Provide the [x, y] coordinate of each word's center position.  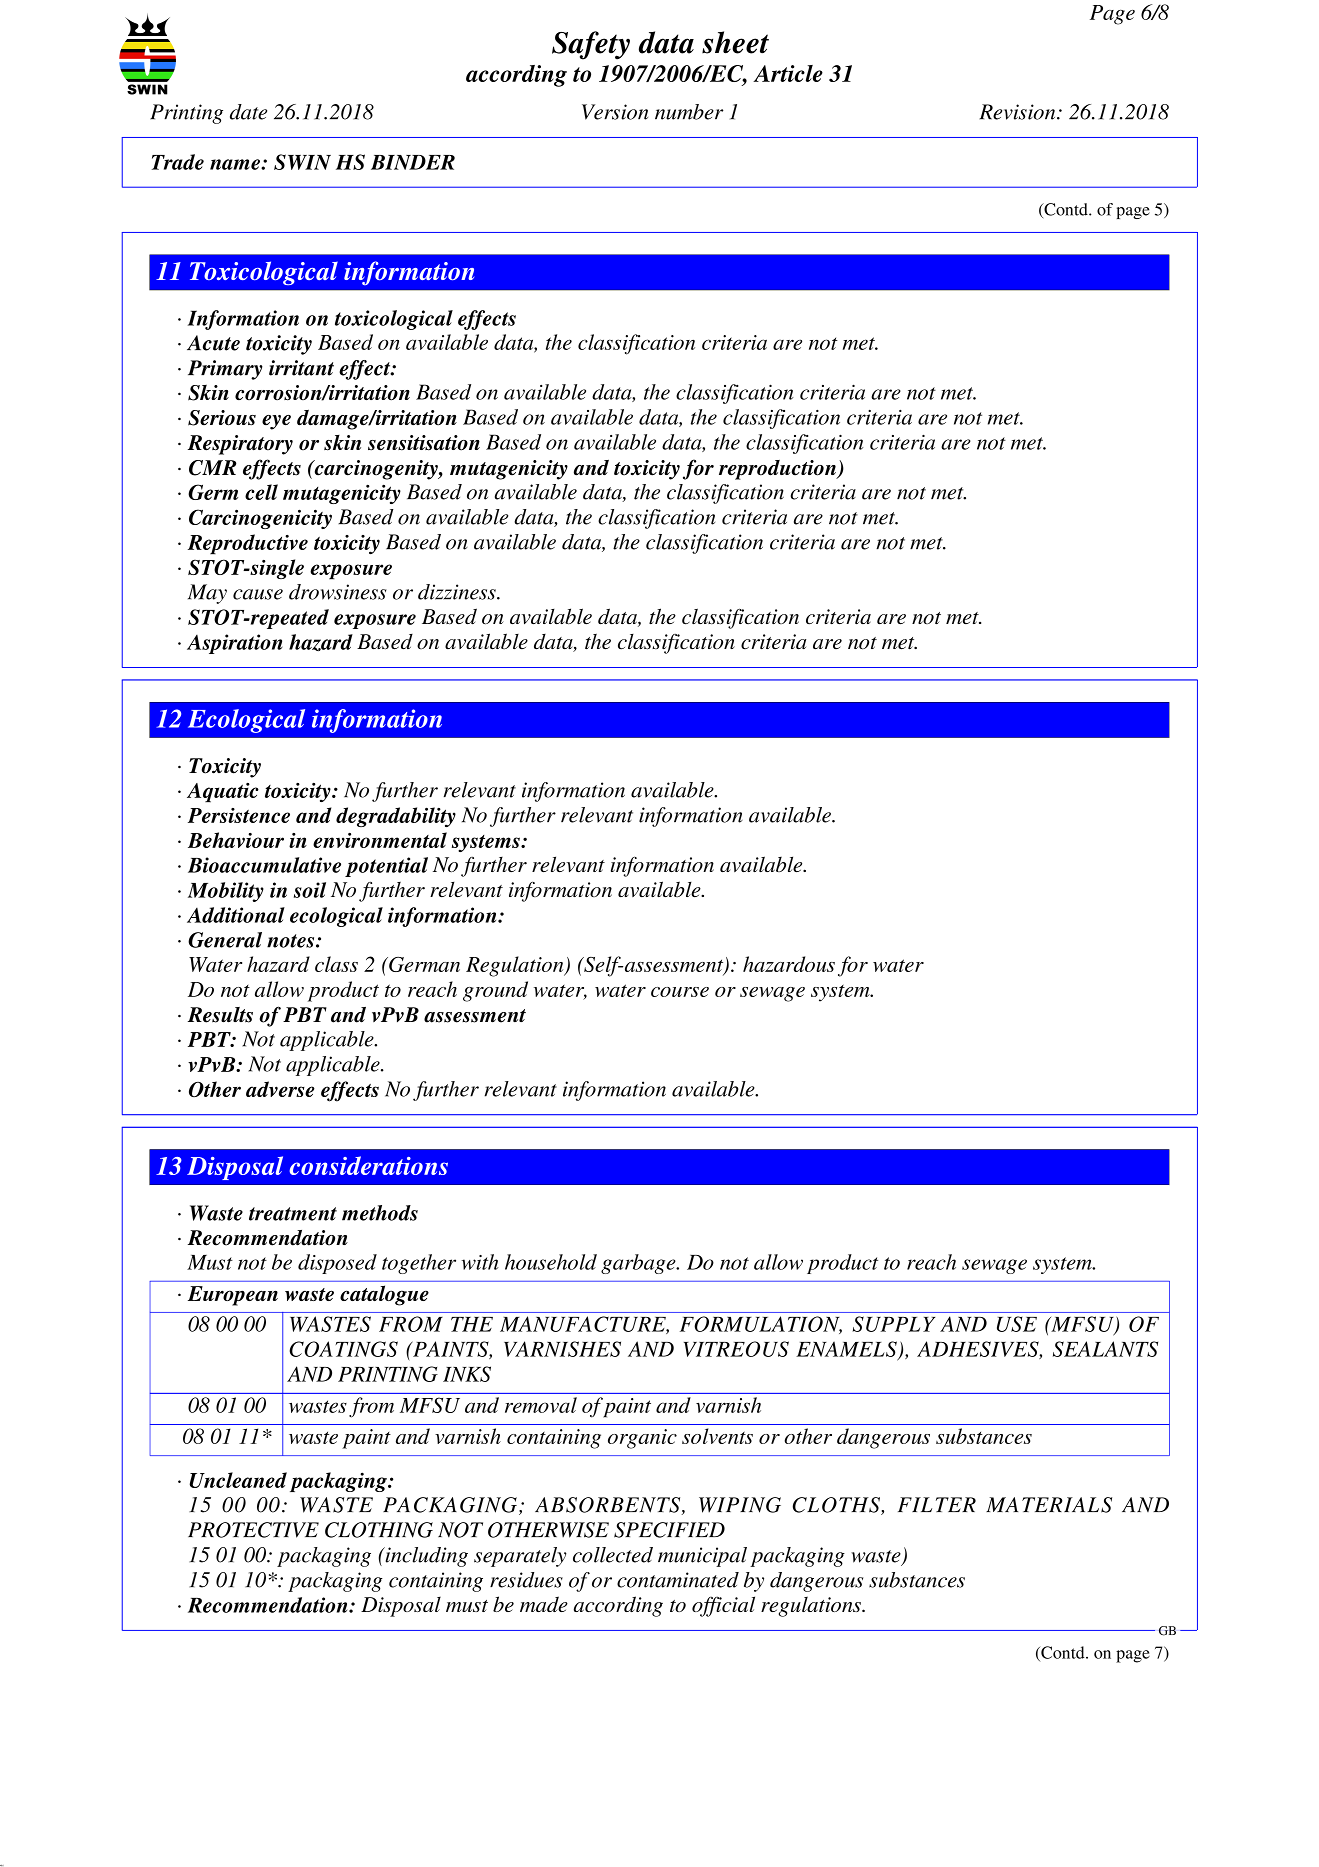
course [680, 992]
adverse [280, 1089]
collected [613, 1555]
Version [615, 112]
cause [258, 594]
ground [495, 991]
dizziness [458, 592]
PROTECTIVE [253, 1530]
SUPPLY [894, 1324]
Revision [1019, 112]
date [248, 112]
